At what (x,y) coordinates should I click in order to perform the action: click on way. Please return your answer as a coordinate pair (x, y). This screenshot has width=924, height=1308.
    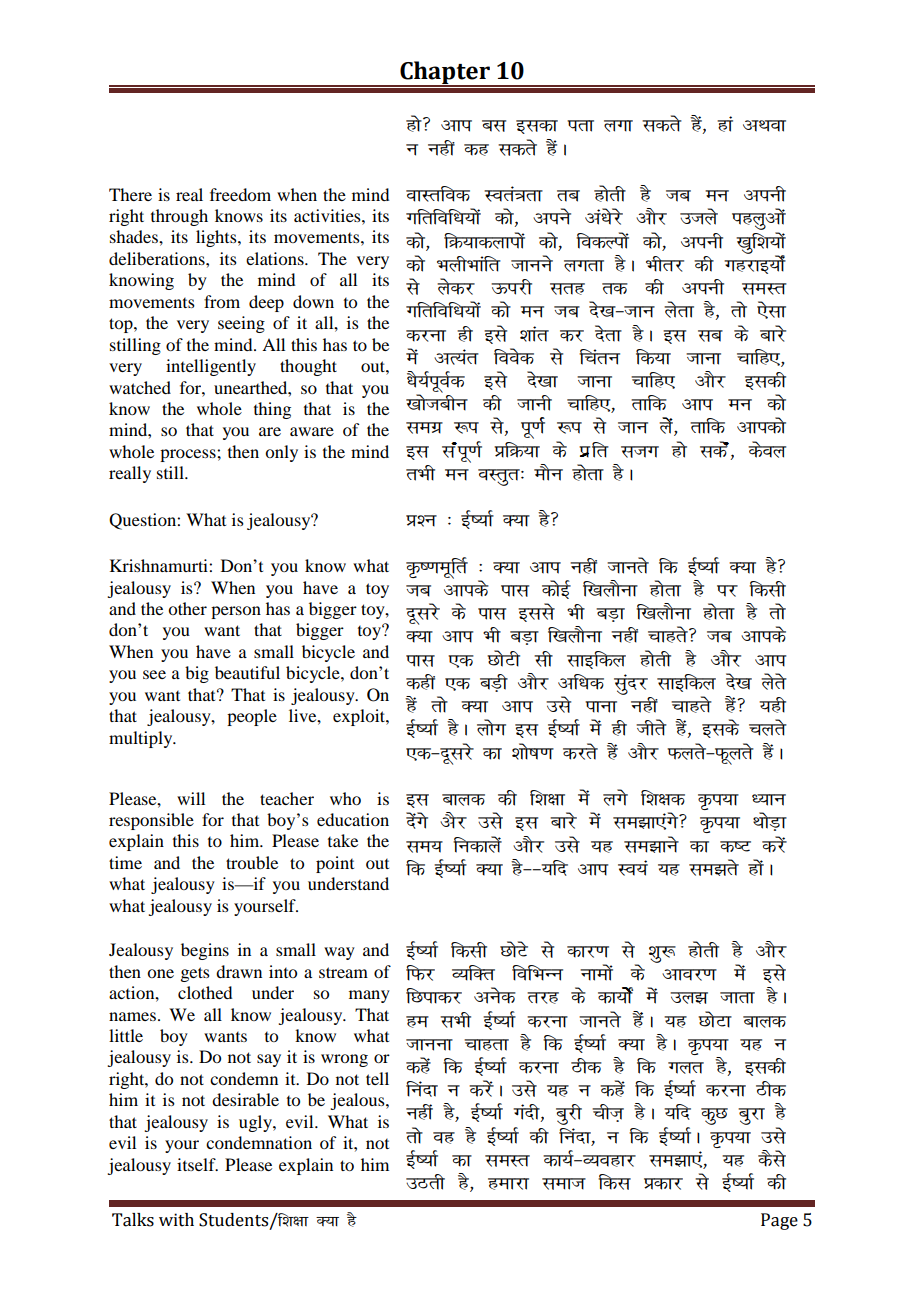
    Looking at the image, I should click on (339, 953).
